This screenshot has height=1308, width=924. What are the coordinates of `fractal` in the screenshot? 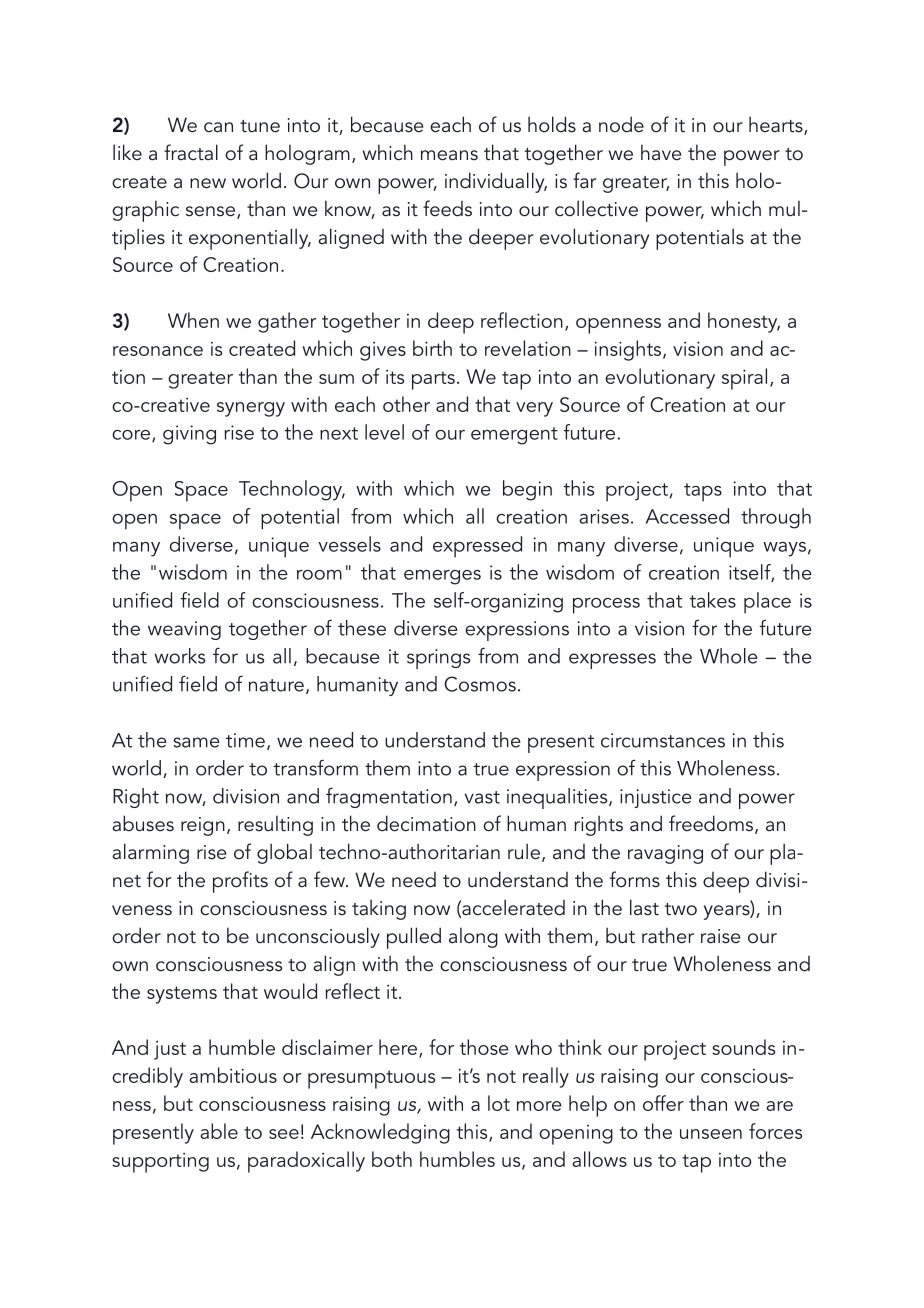 It's located at (191, 152).
